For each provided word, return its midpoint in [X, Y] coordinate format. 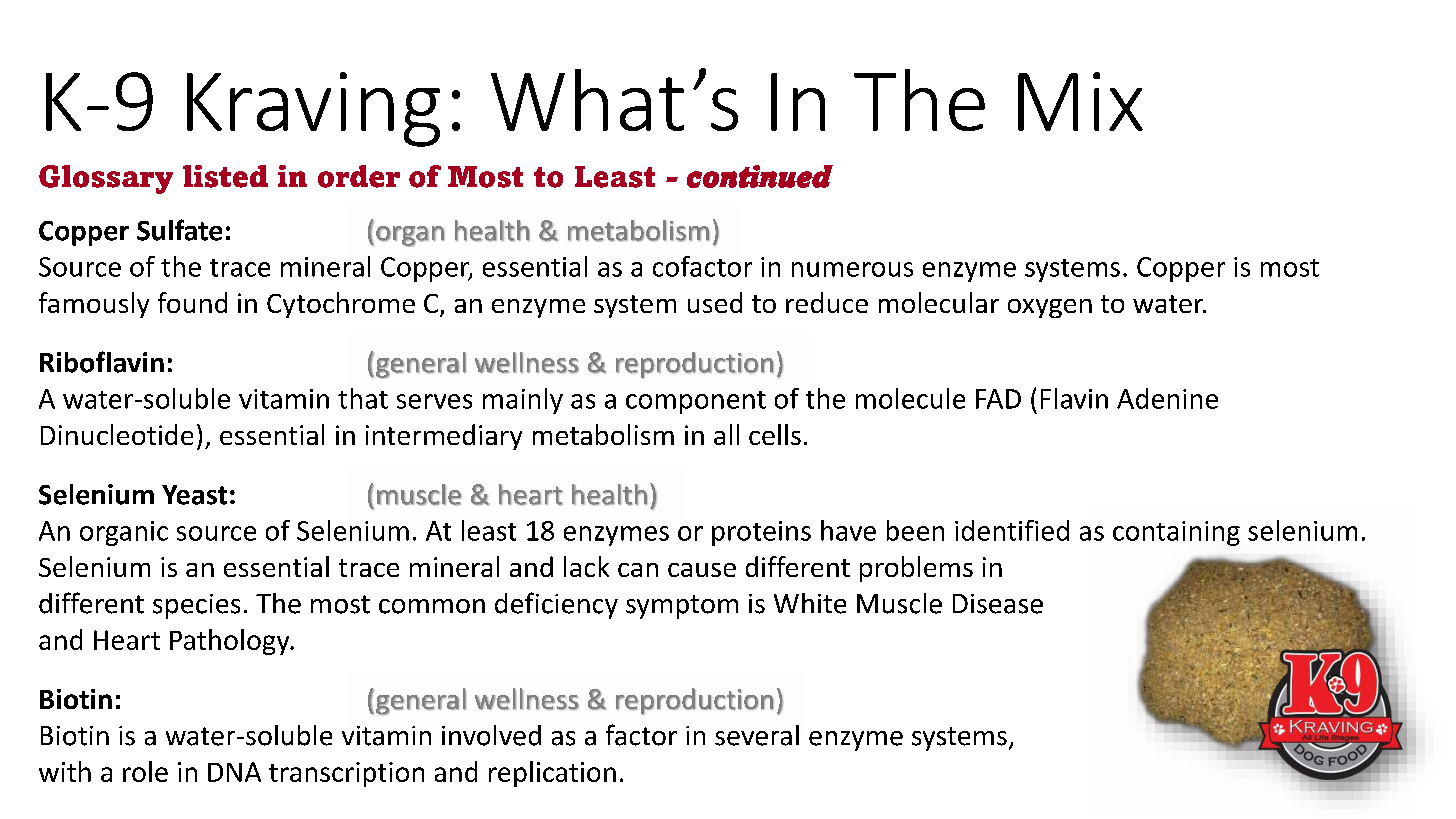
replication [552, 774]
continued [760, 176]
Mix [1080, 101]
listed [225, 176]
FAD [998, 399]
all [726, 434]
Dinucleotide [117, 434]
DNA [234, 772]
